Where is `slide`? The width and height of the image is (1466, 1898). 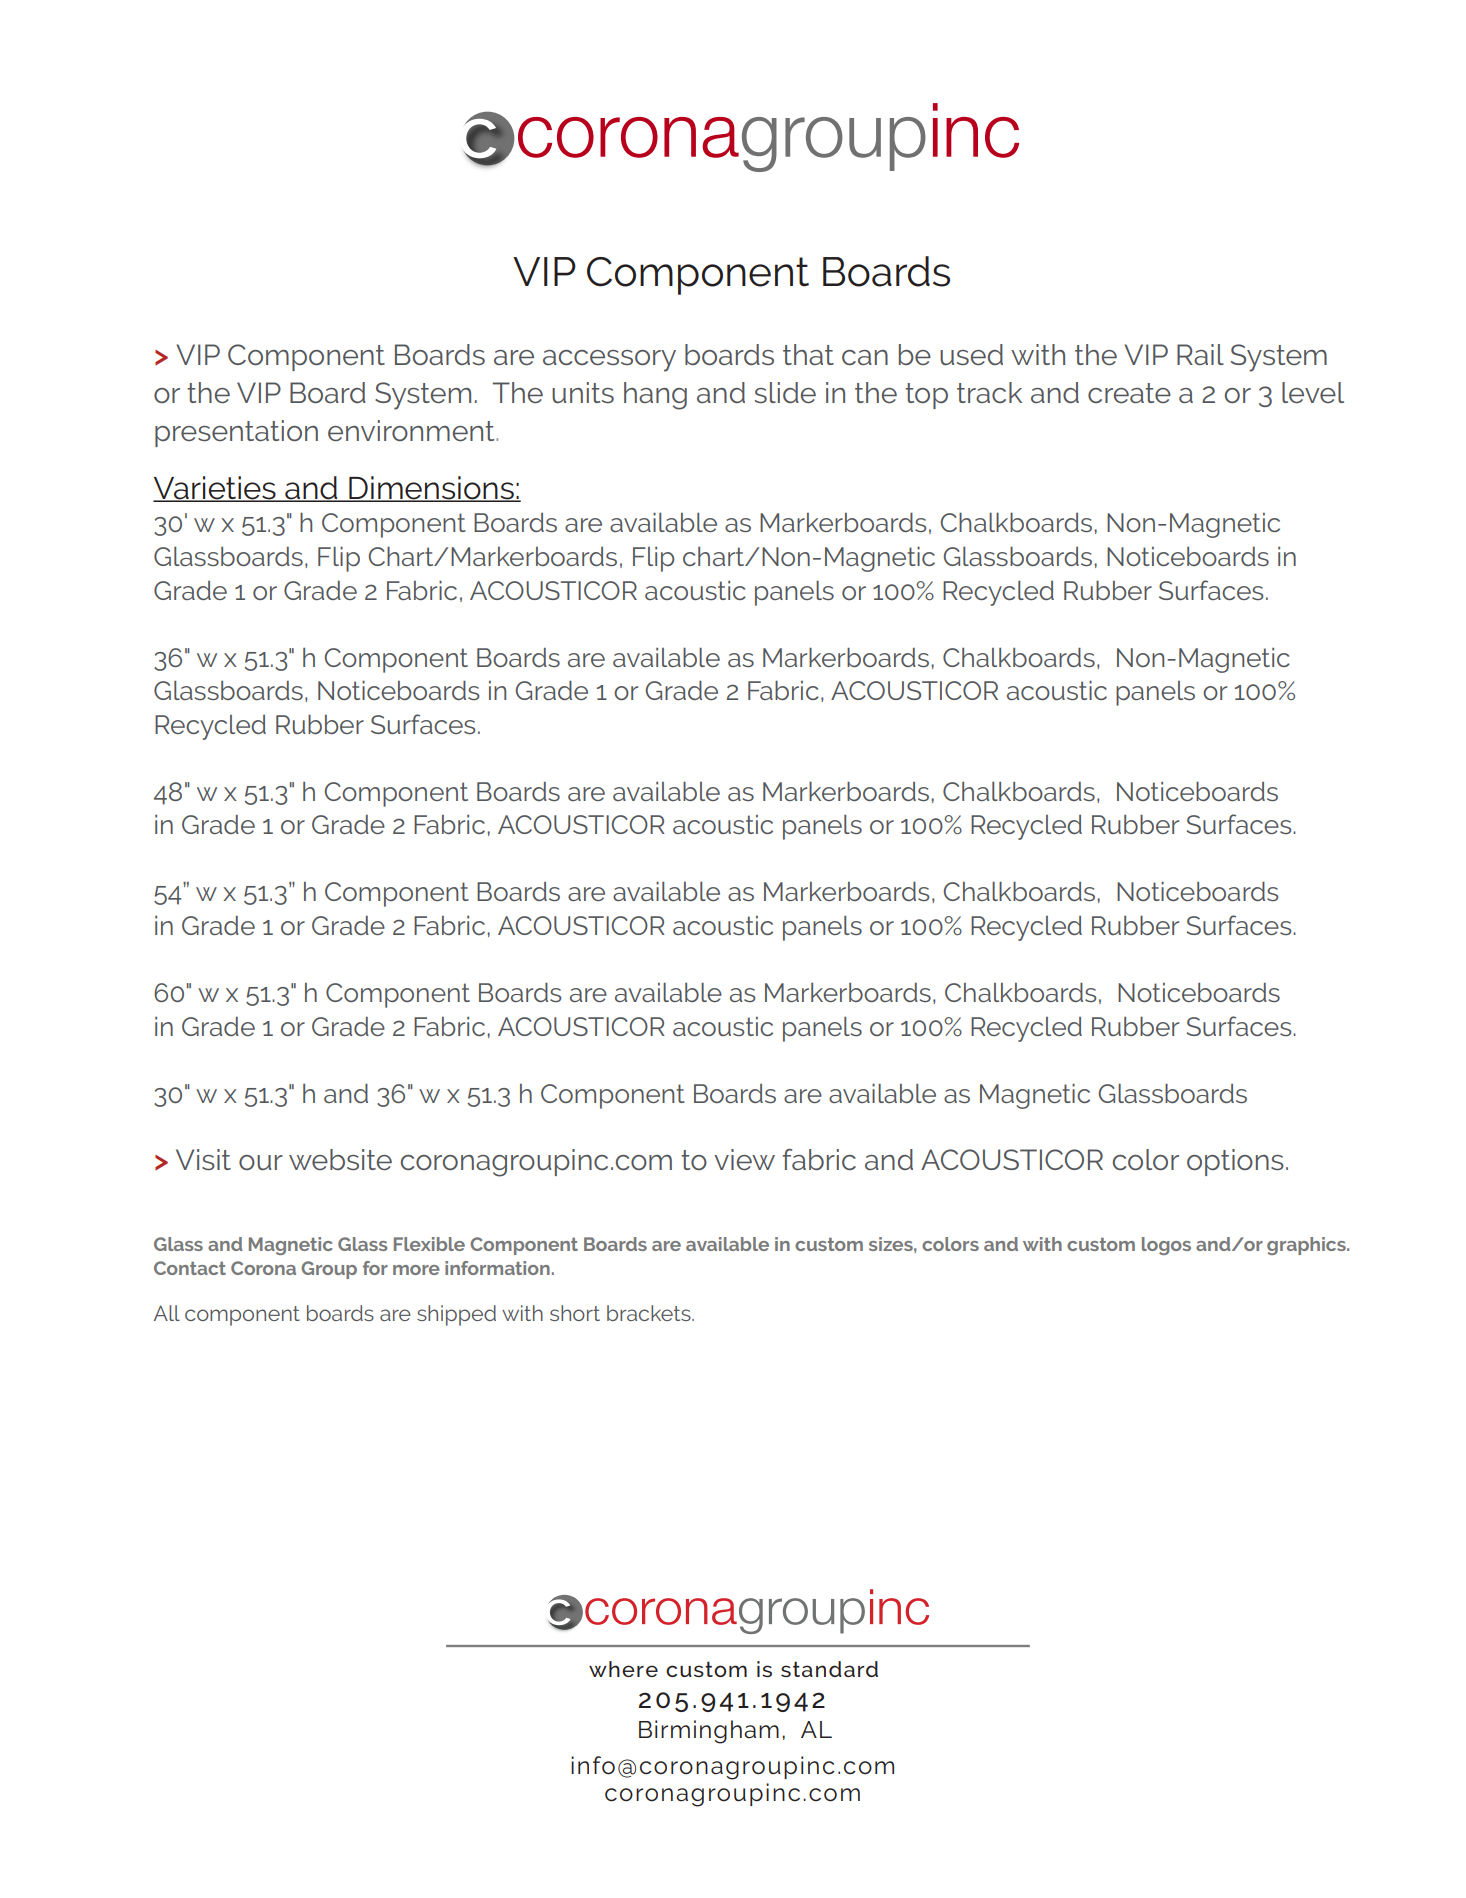
slide is located at coordinates (785, 393).
